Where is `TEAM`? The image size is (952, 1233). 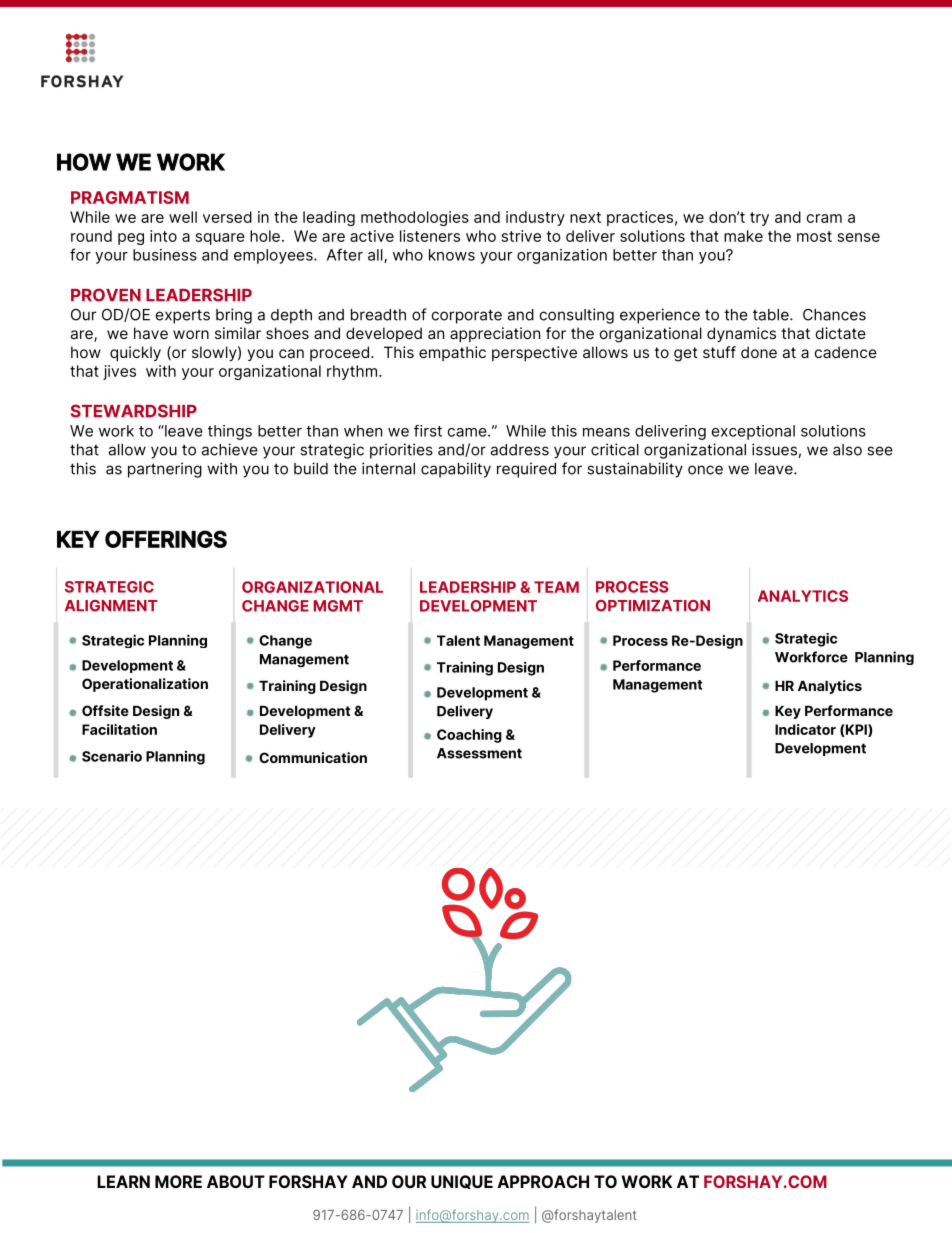 TEAM is located at coordinates (556, 587).
